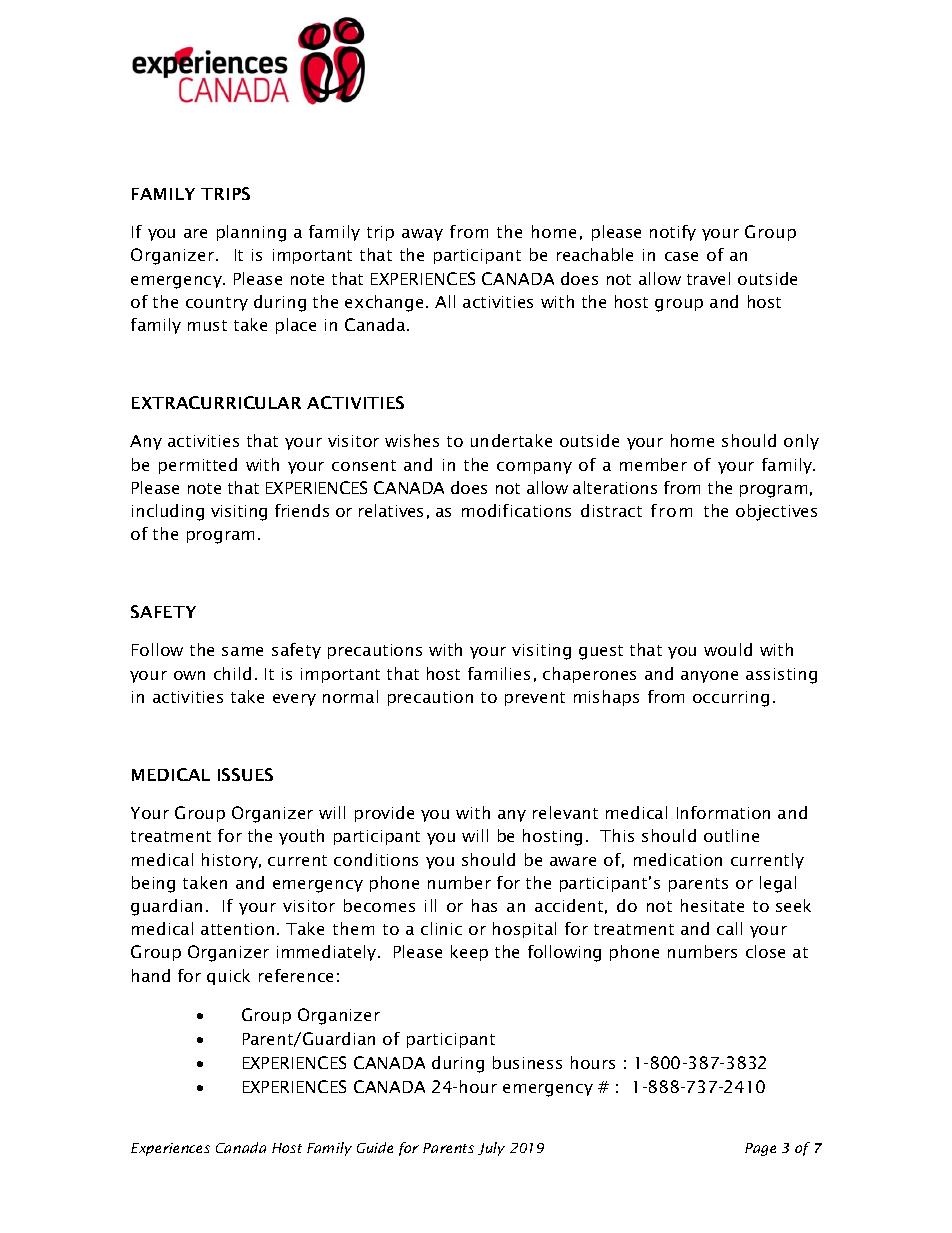 This screenshot has height=1233, width=952. What do you see at coordinates (251, 233) in the screenshot?
I see `planning` at bounding box center [251, 233].
